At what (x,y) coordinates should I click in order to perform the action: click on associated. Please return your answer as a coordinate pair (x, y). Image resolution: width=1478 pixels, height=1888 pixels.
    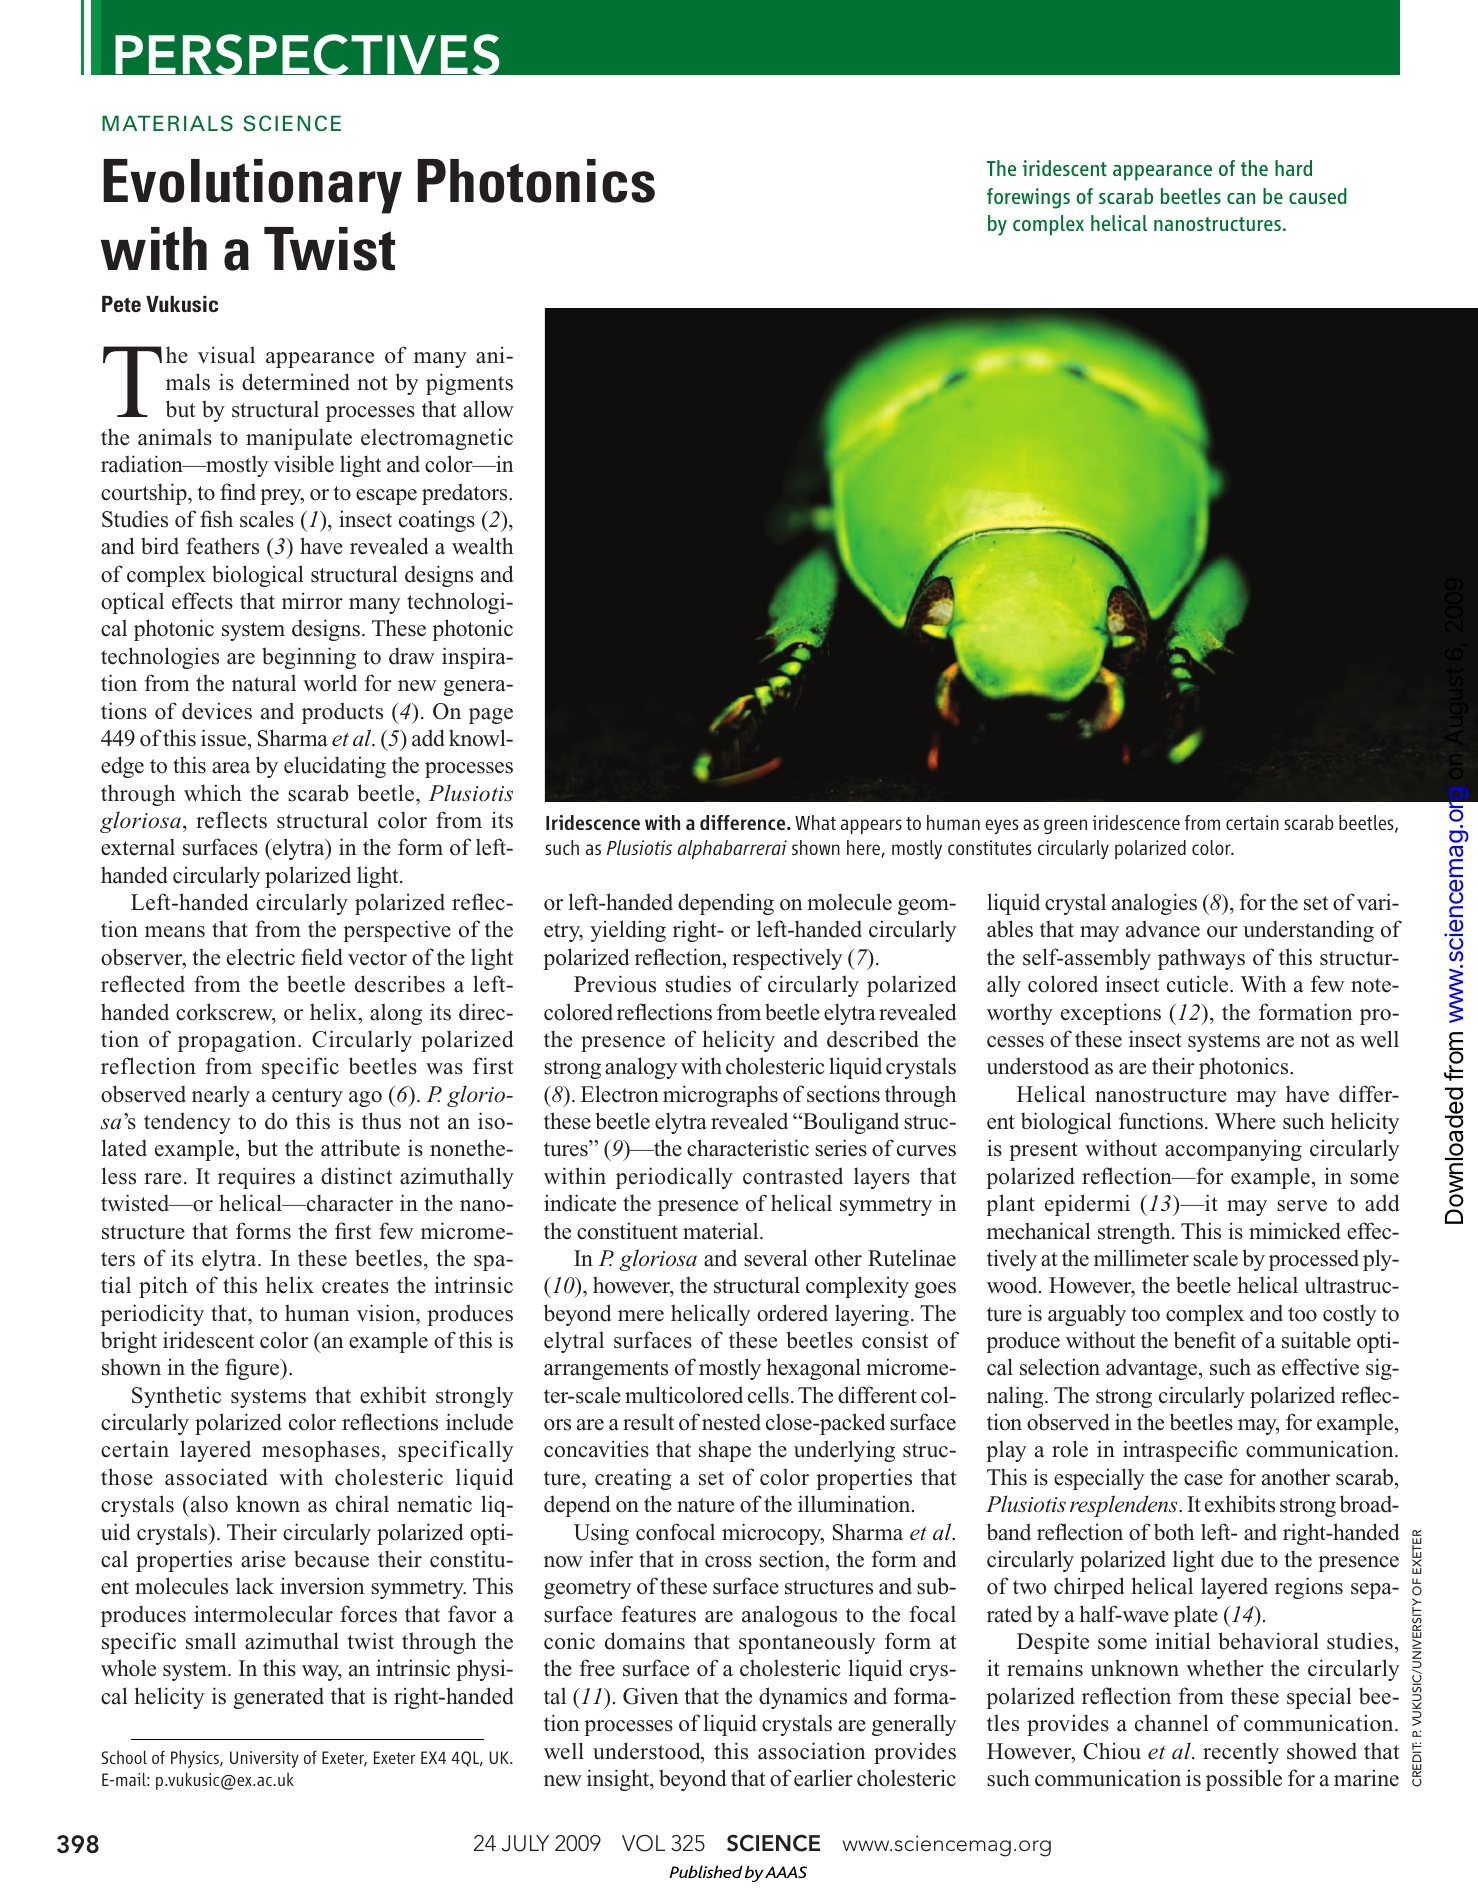
    Looking at the image, I should click on (216, 1477).
